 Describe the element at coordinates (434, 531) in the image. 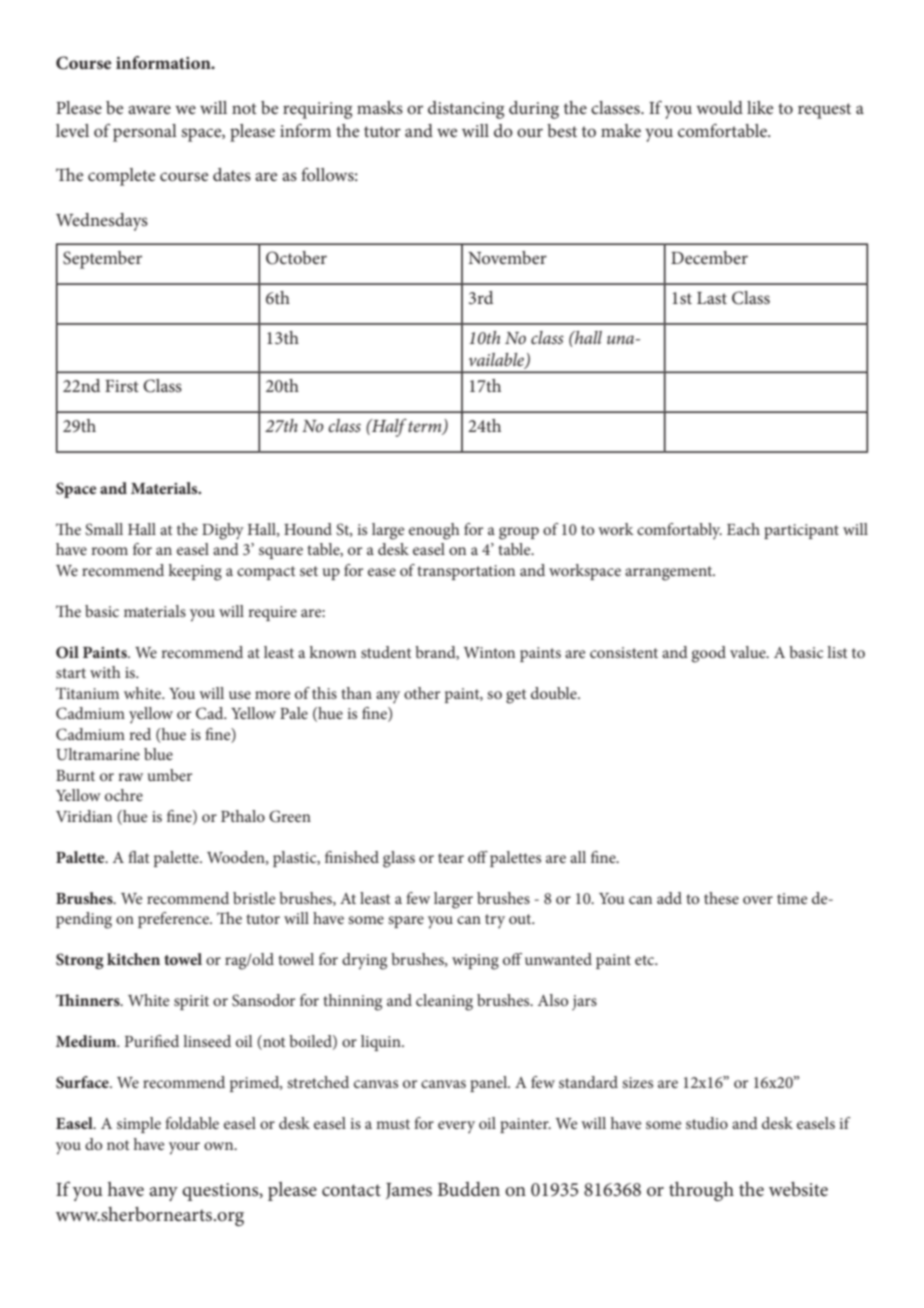

I see `enough` at that location.
